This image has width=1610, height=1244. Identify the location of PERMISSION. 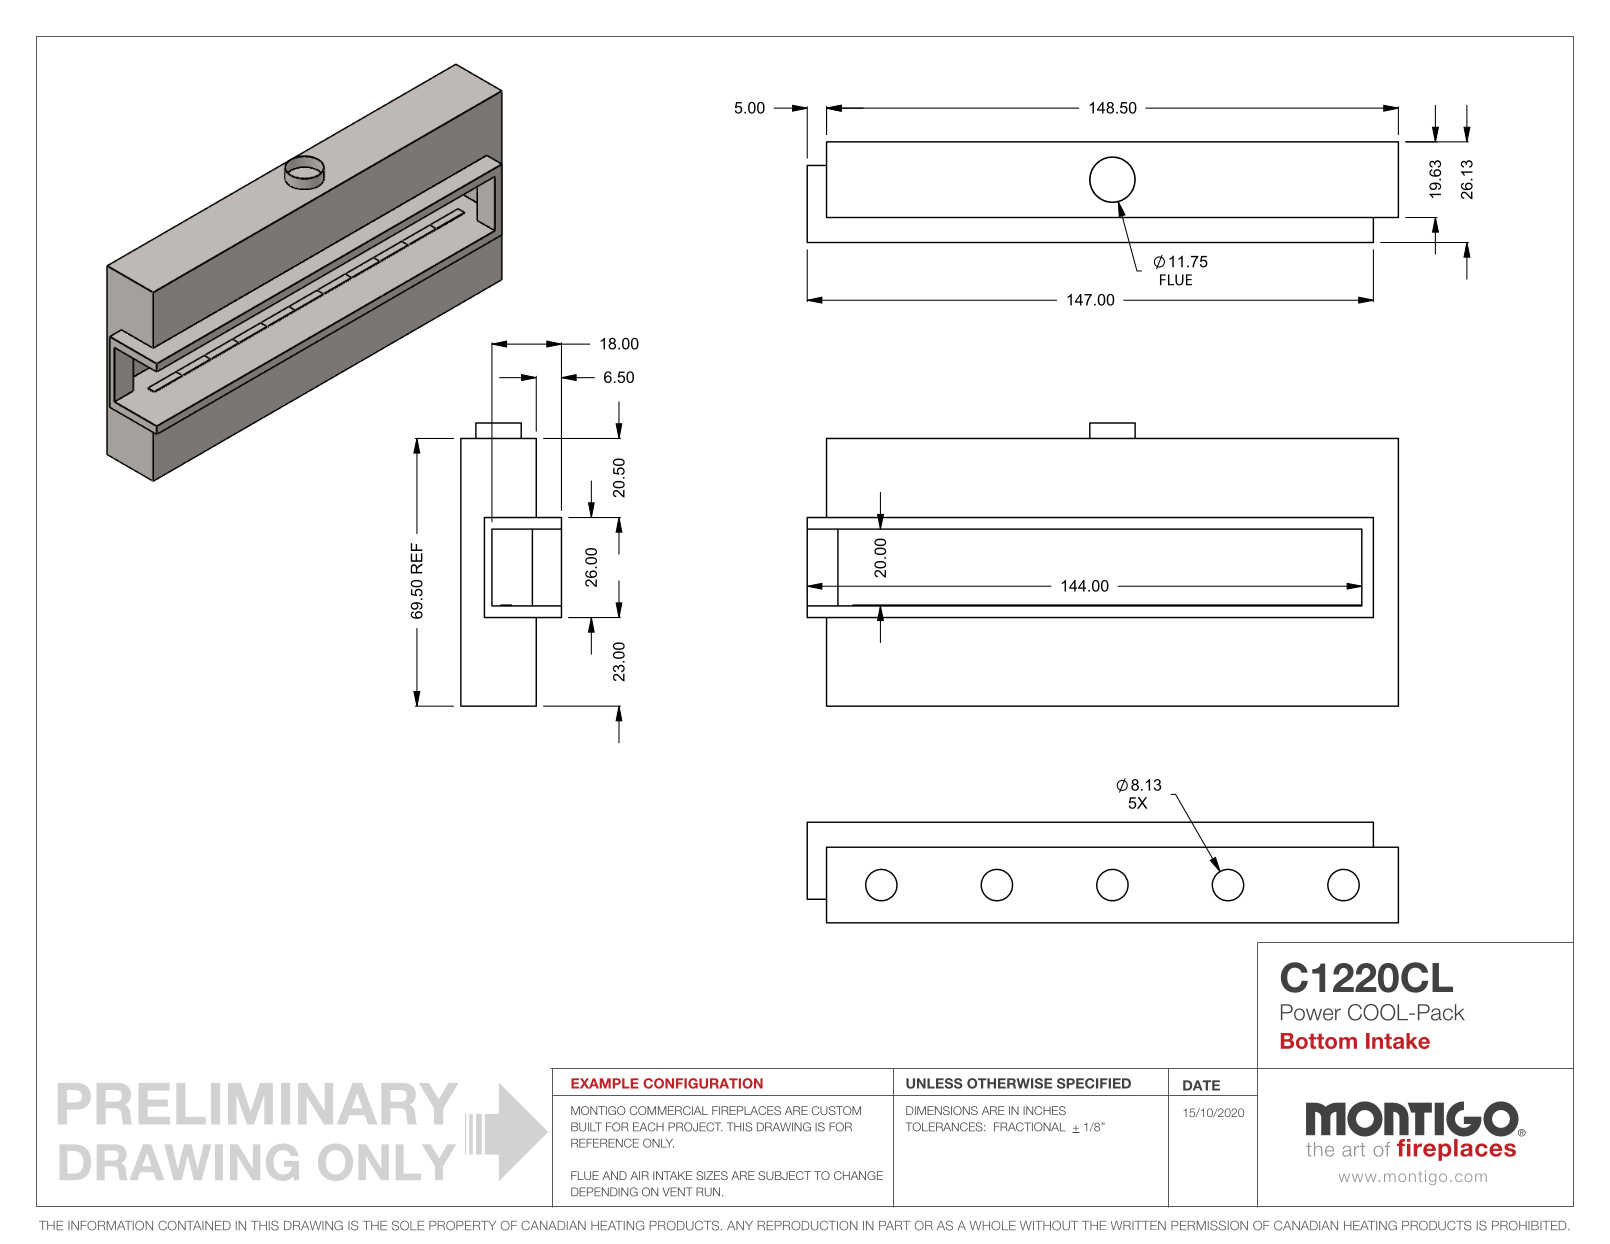
(1209, 1225).
